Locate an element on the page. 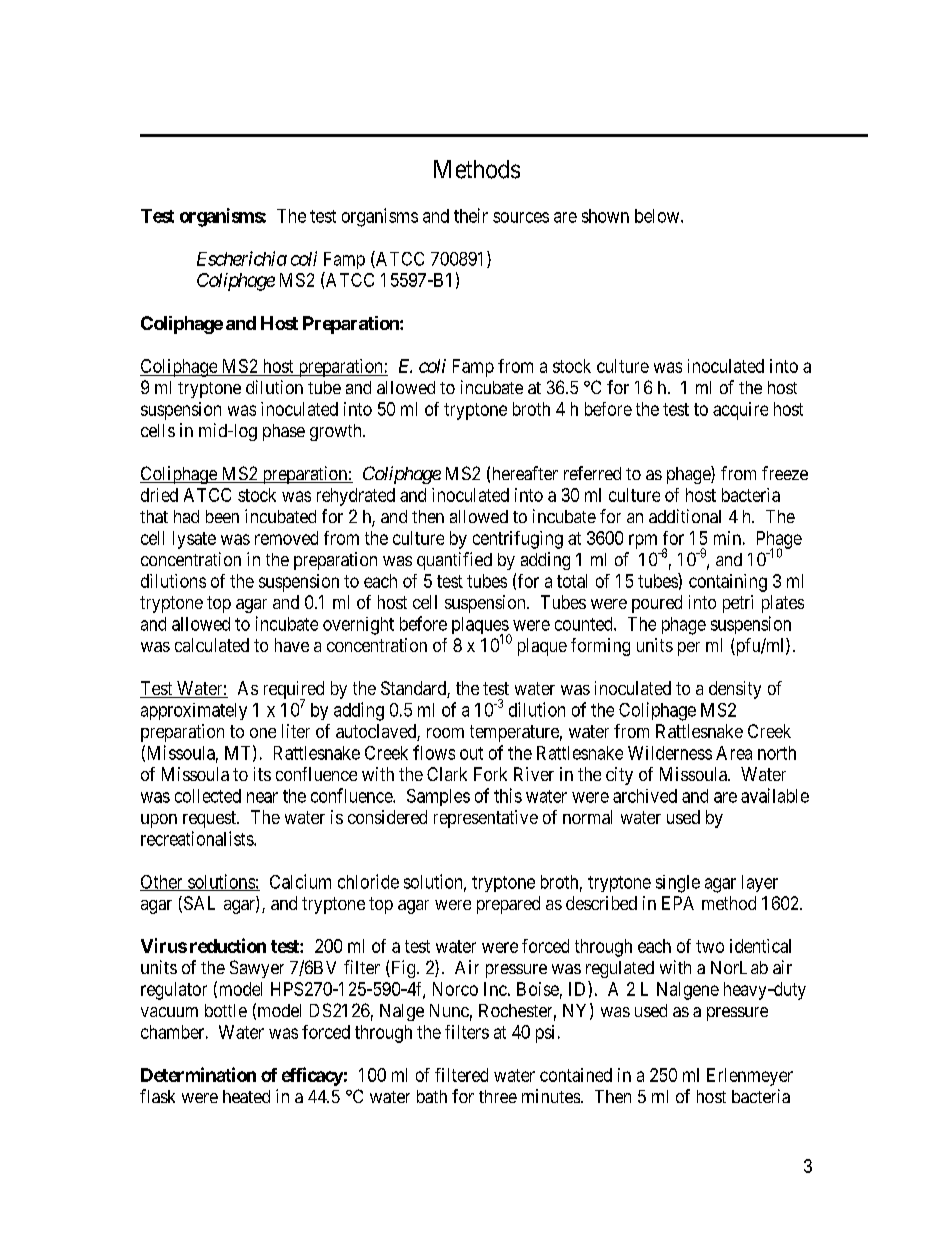  Area is located at coordinates (734, 753).
